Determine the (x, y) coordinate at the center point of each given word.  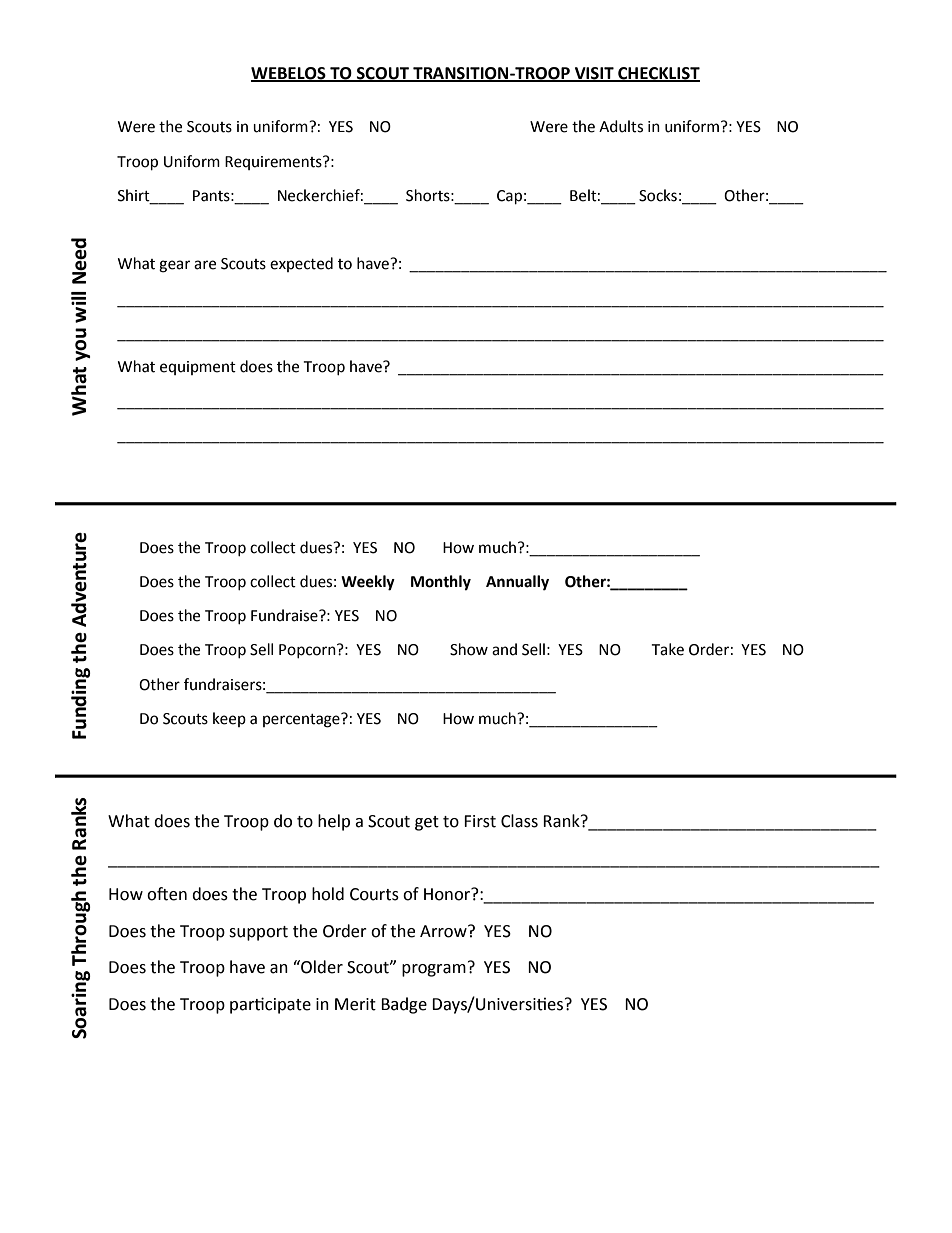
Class (519, 821)
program (434, 970)
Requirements (274, 163)
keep (229, 719)
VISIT (594, 74)
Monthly (441, 583)
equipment (198, 368)
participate (270, 1005)
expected (301, 264)
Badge (404, 1005)
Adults (621, 126)
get (427, 823)
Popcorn (308, 651)
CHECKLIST (658, 74)
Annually (517, 583)
